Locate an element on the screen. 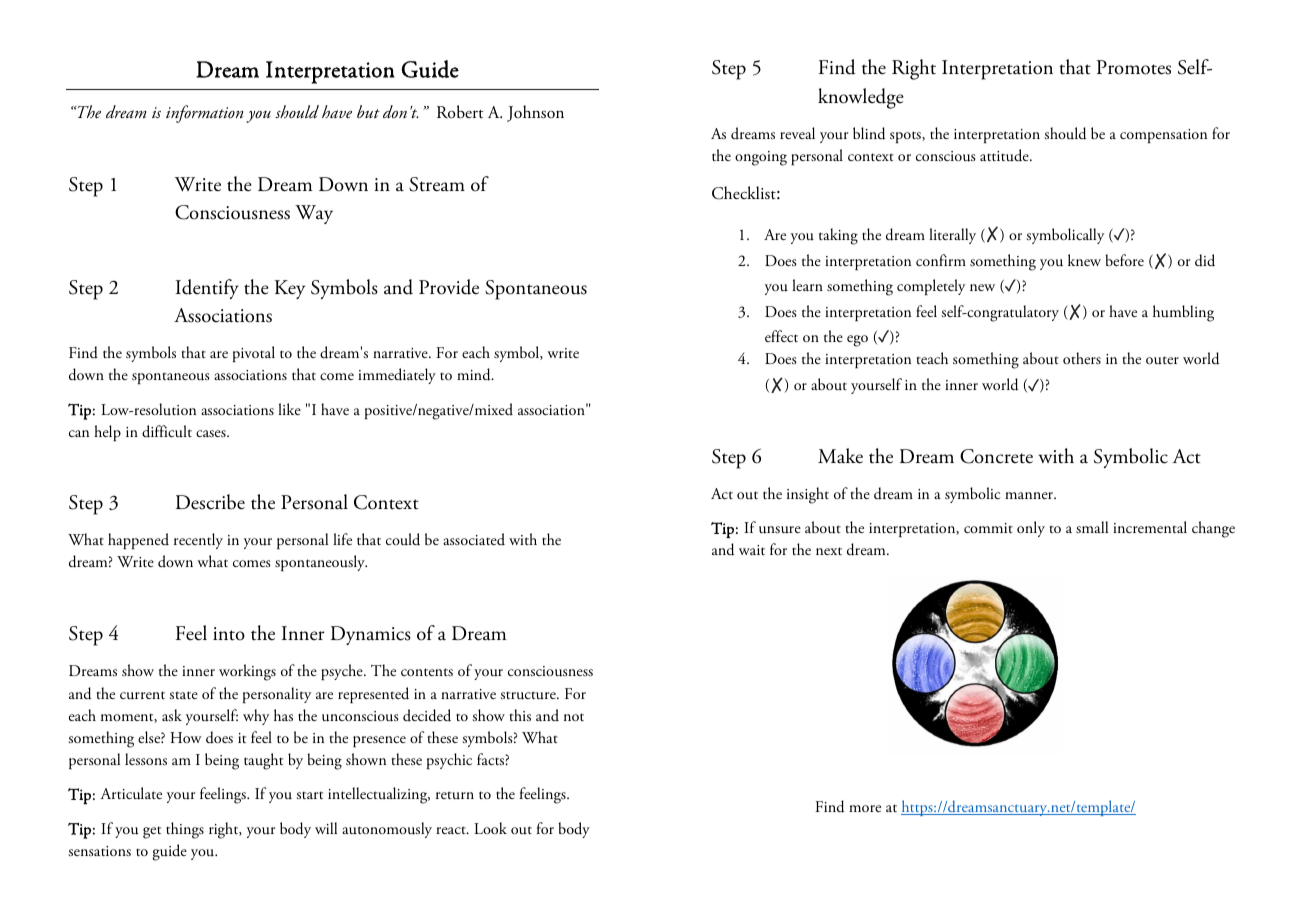 Image resolution: width=1308 pixels, height=924 pixels. Promotes is located at coordinates (1134, 67).
